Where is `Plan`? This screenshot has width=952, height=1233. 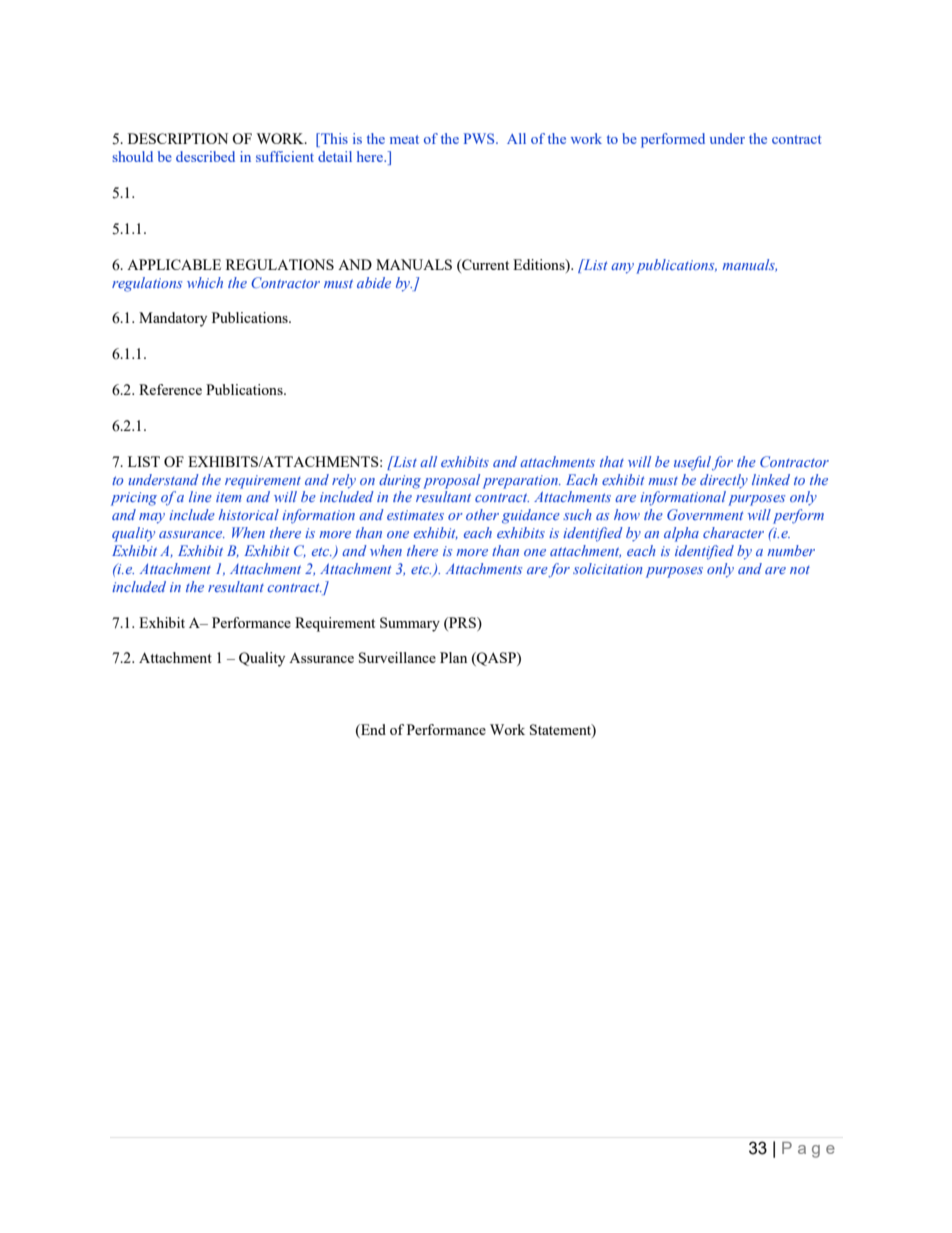
Plan is located at coordinates (453, 657).
